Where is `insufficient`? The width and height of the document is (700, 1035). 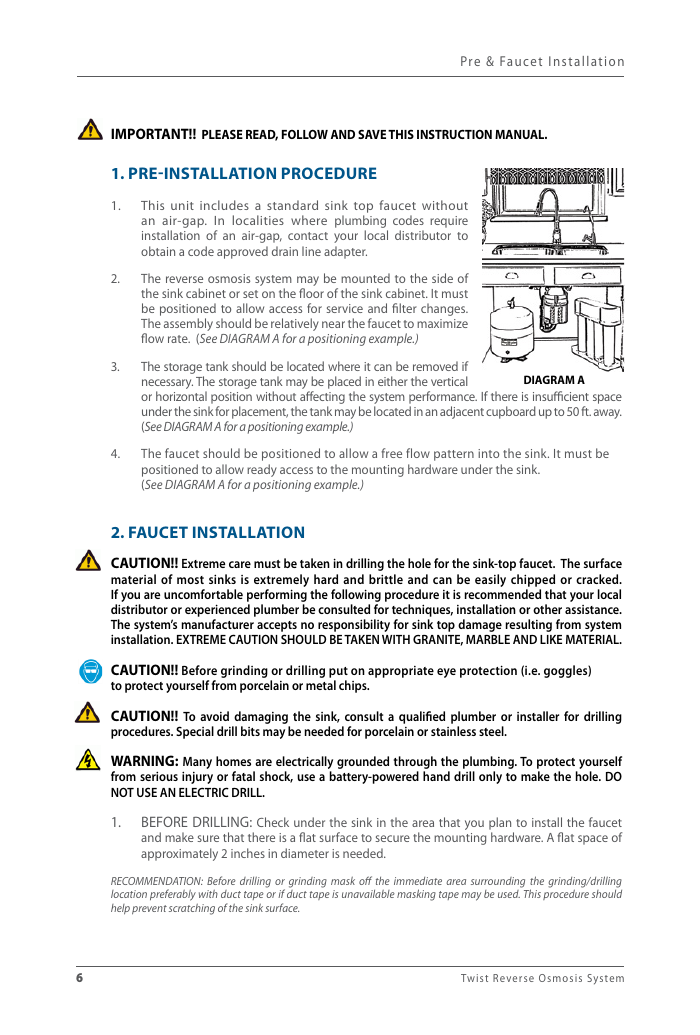 insufficient is located at coordinates (561, 396).
